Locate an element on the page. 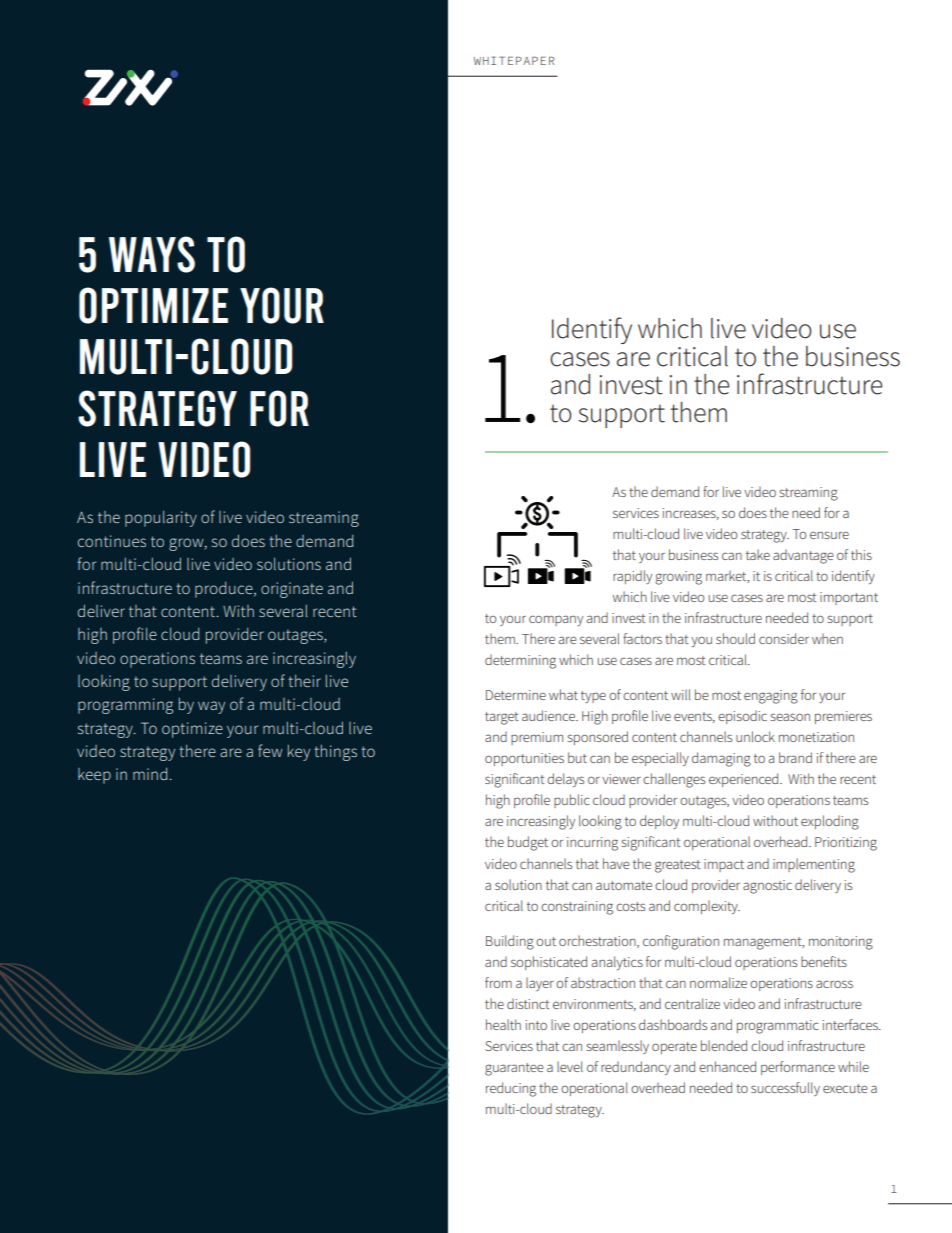 This image has width=952, height=1233. engaging is located at coordinates (771, 697).
